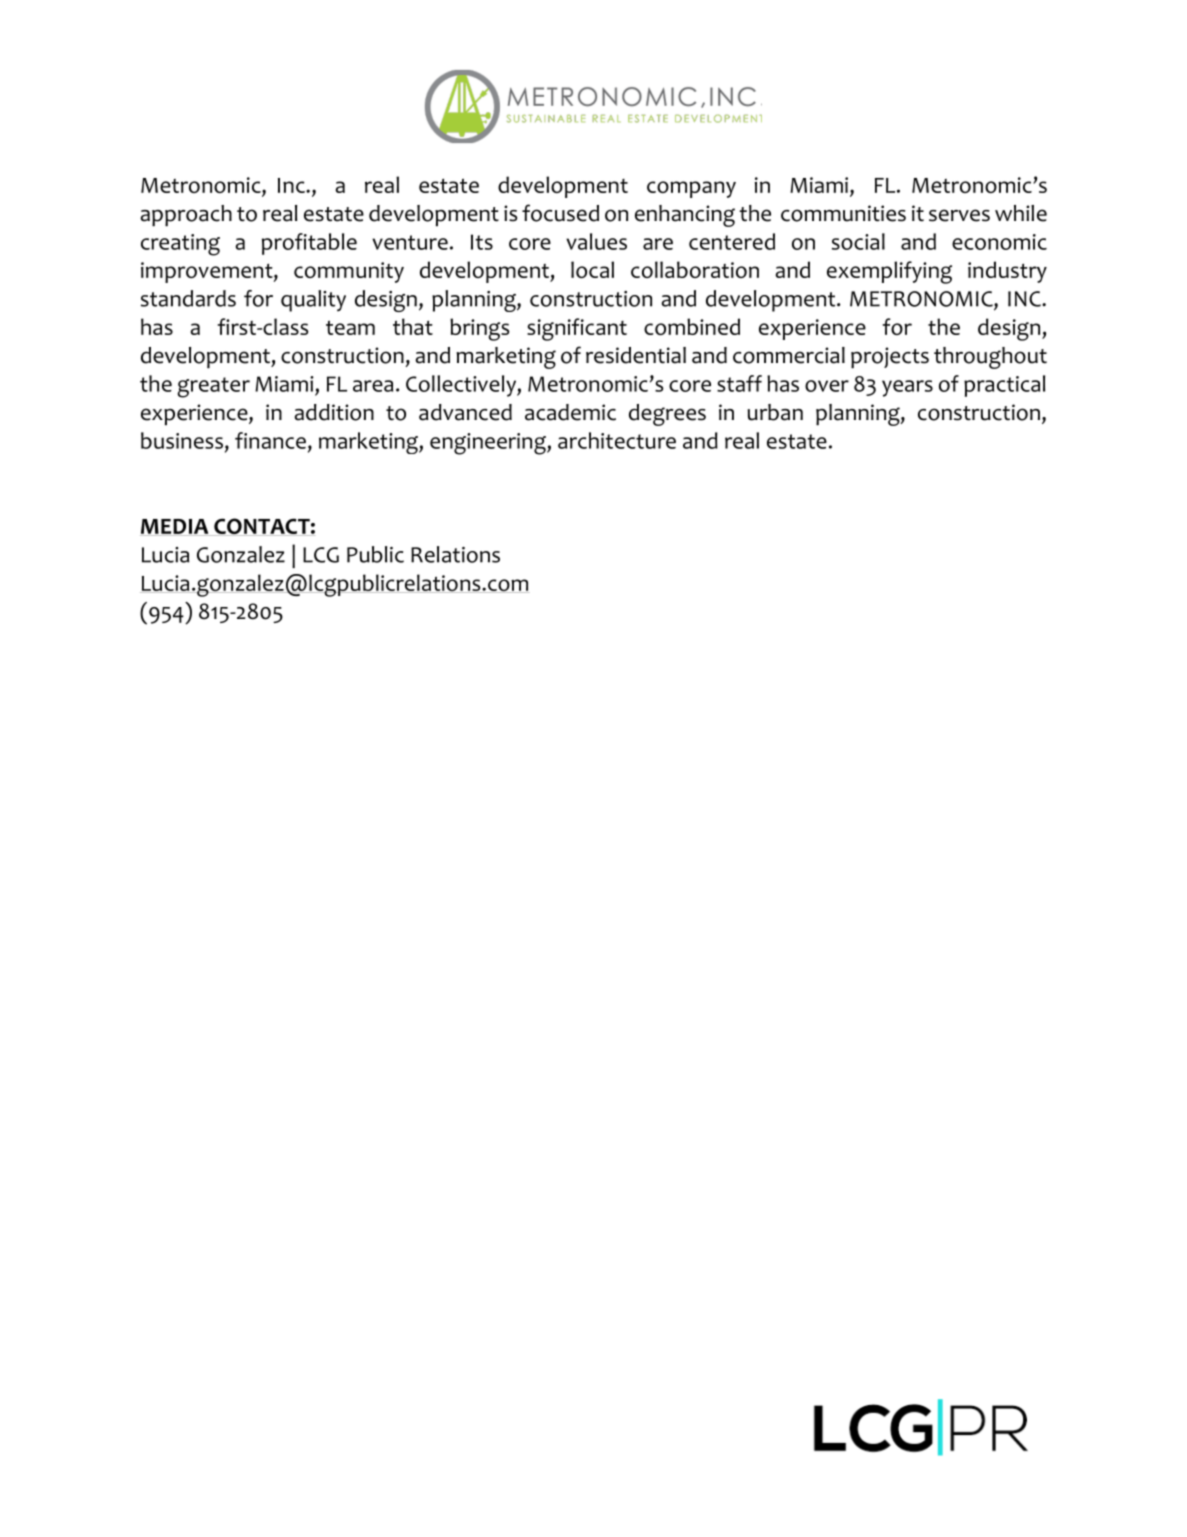 The width and height of the document is (1187, 1537). I want to click on academic, so click(570, 412).
